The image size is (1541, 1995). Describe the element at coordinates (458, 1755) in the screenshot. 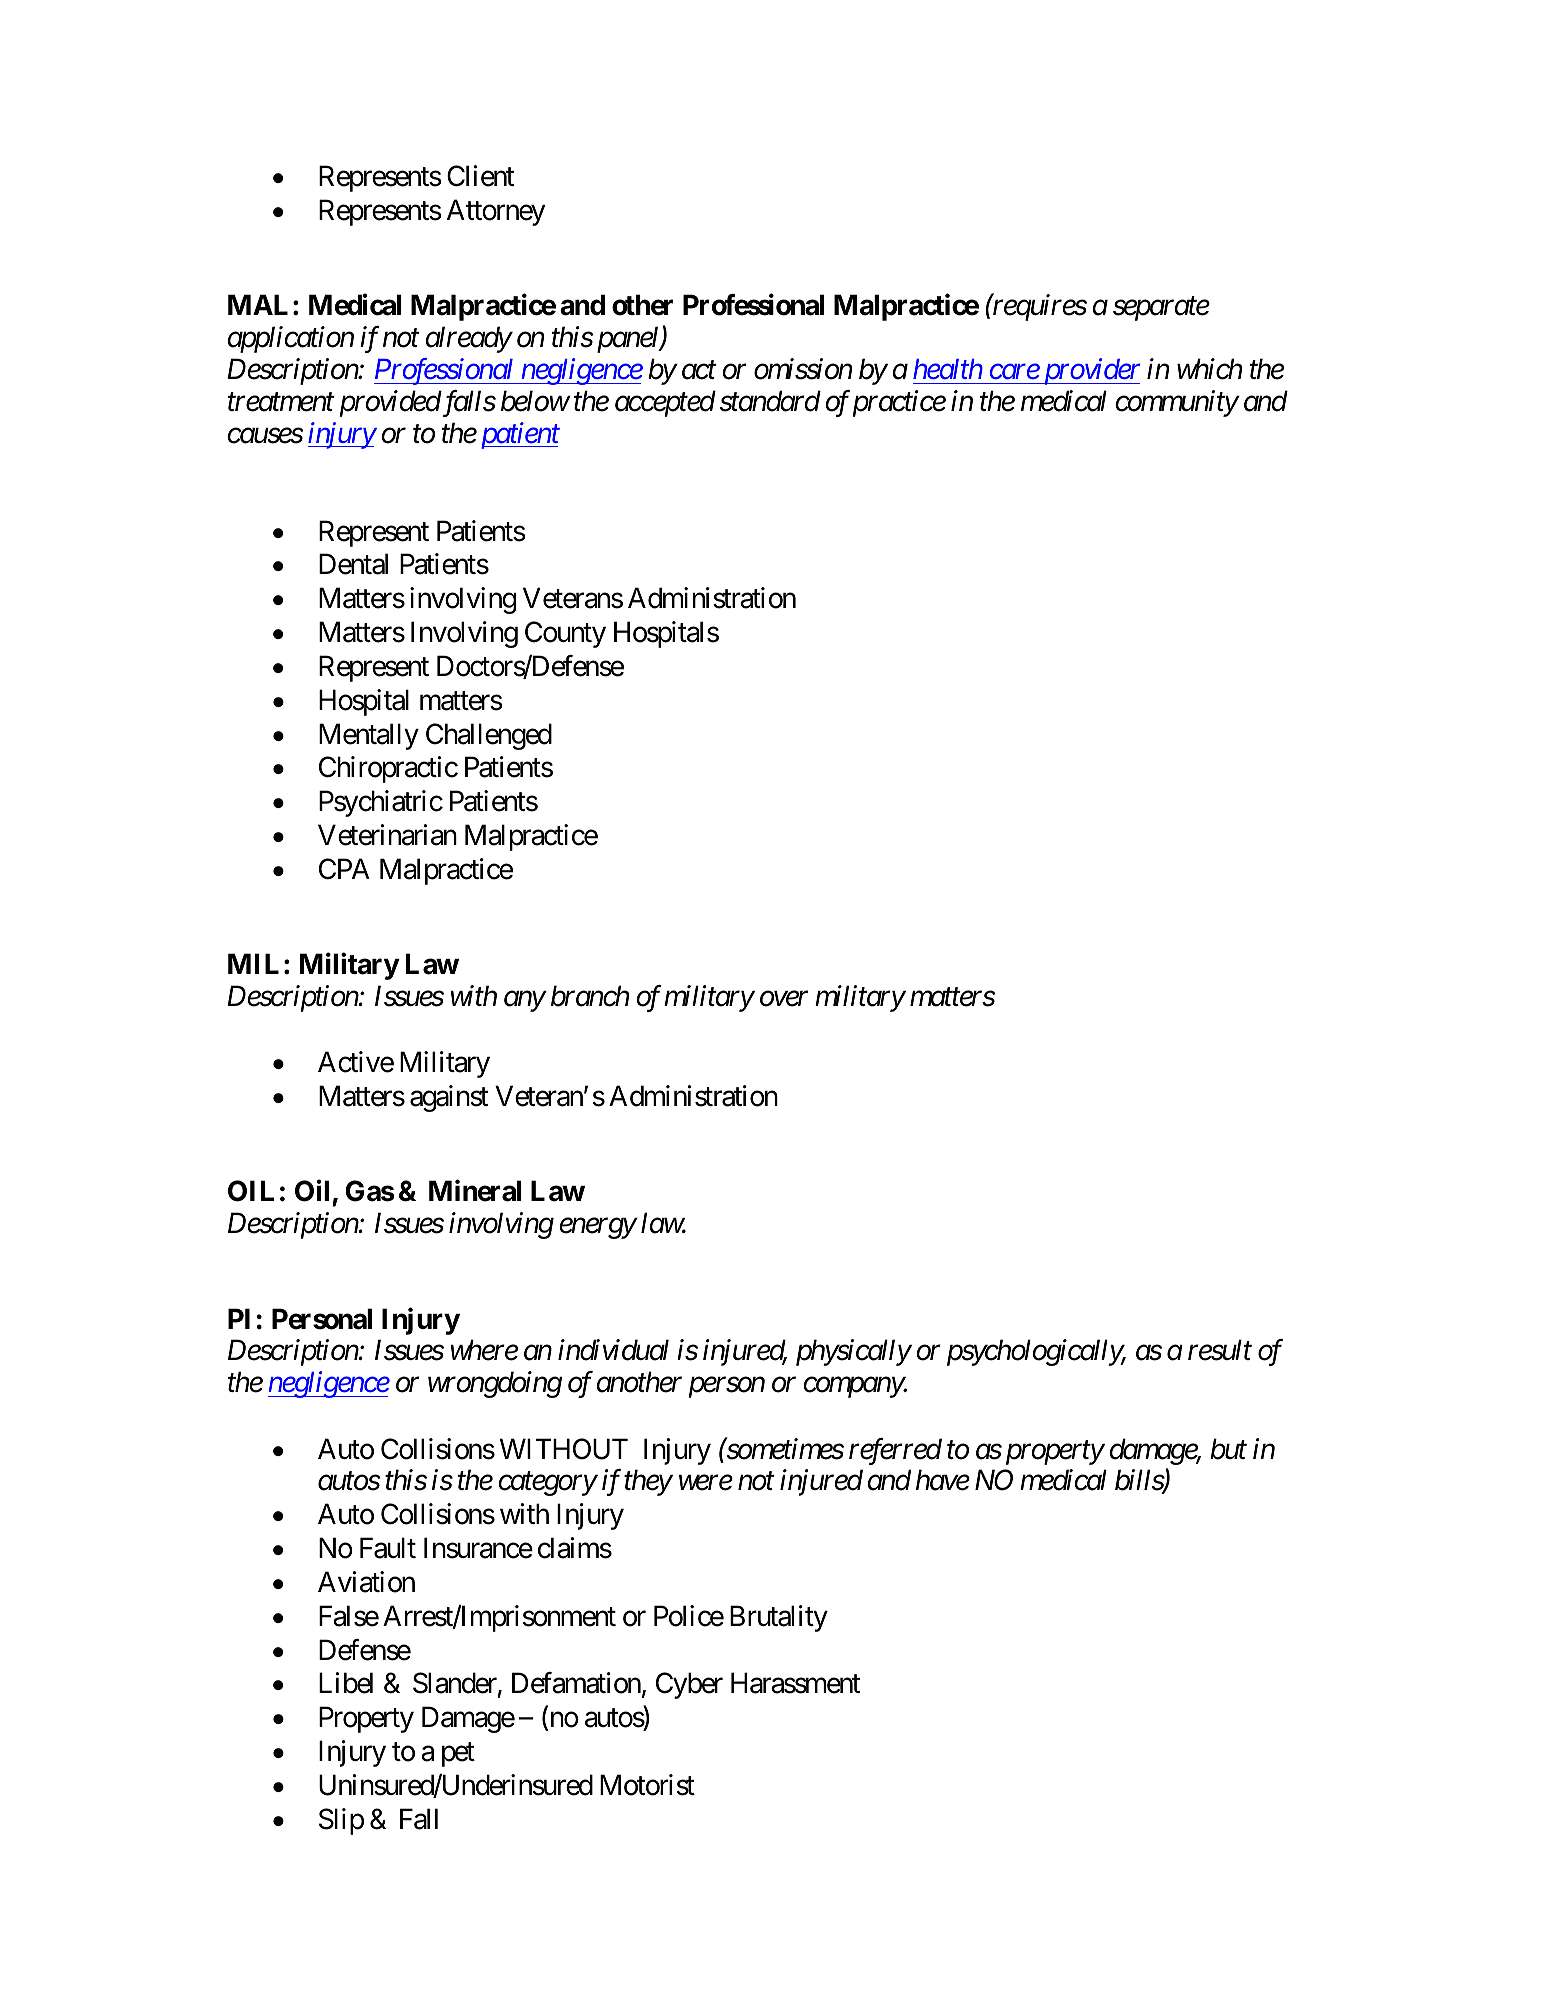

I see `pet` at that location.
